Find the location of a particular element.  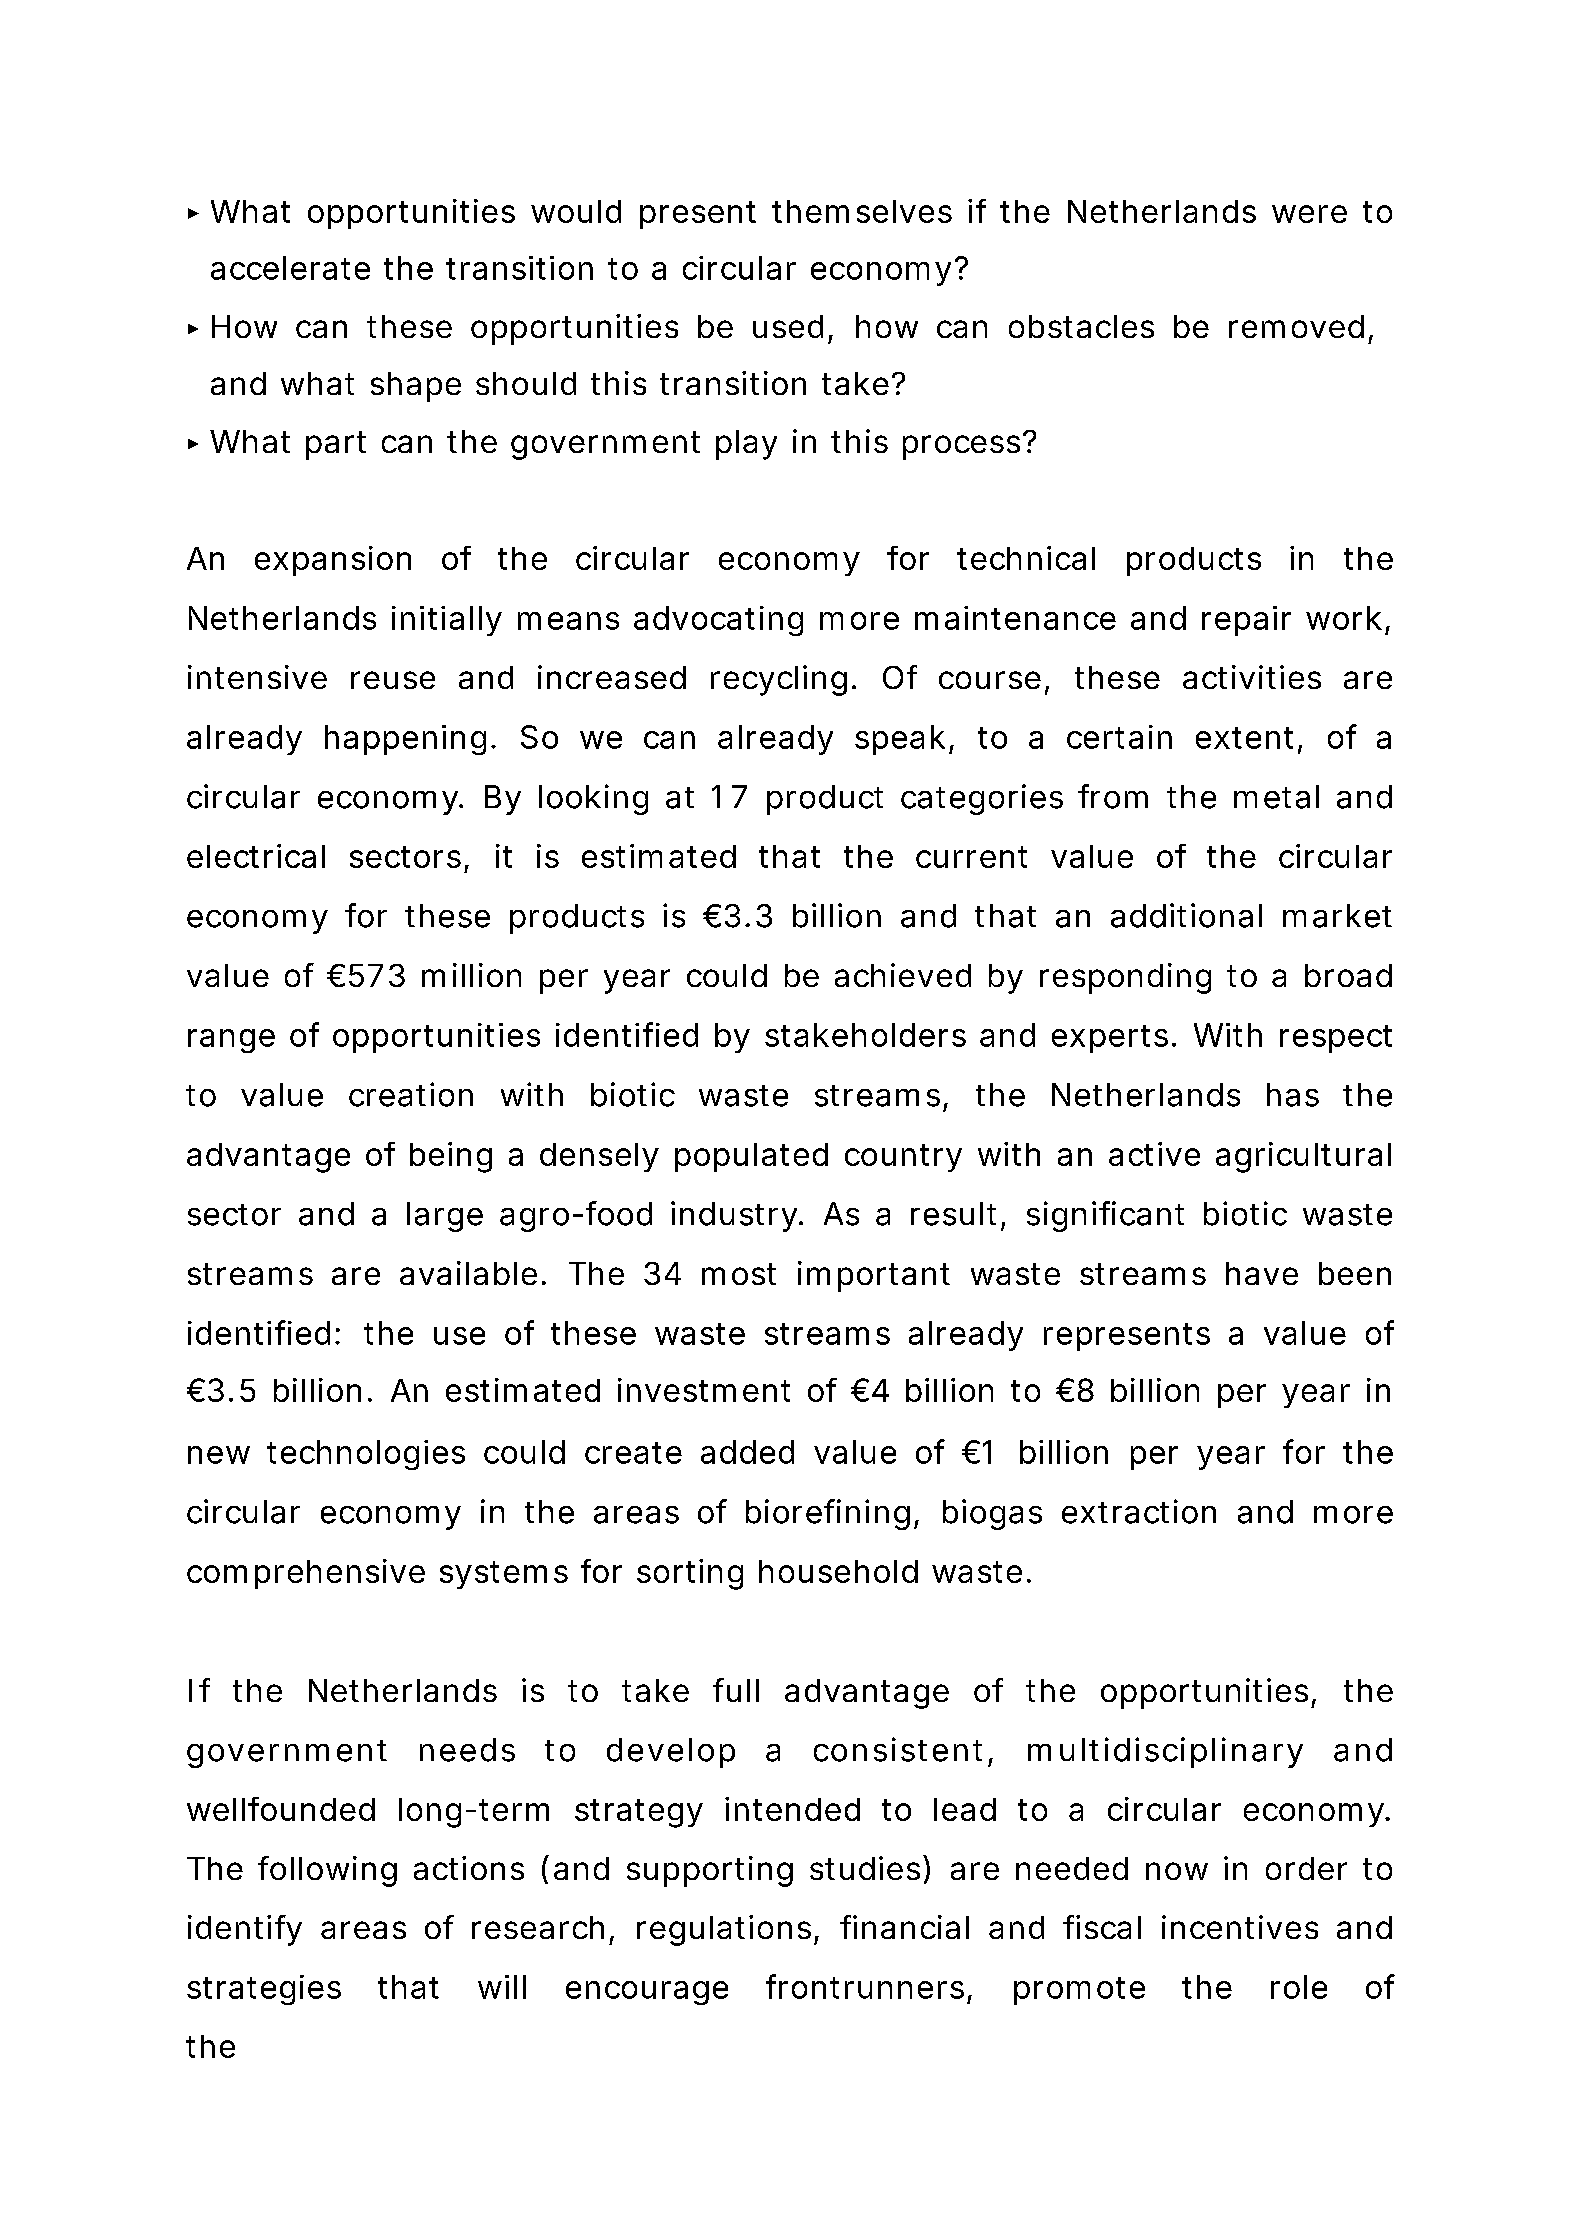

incentives is located at coordinates (1240, 1927).
